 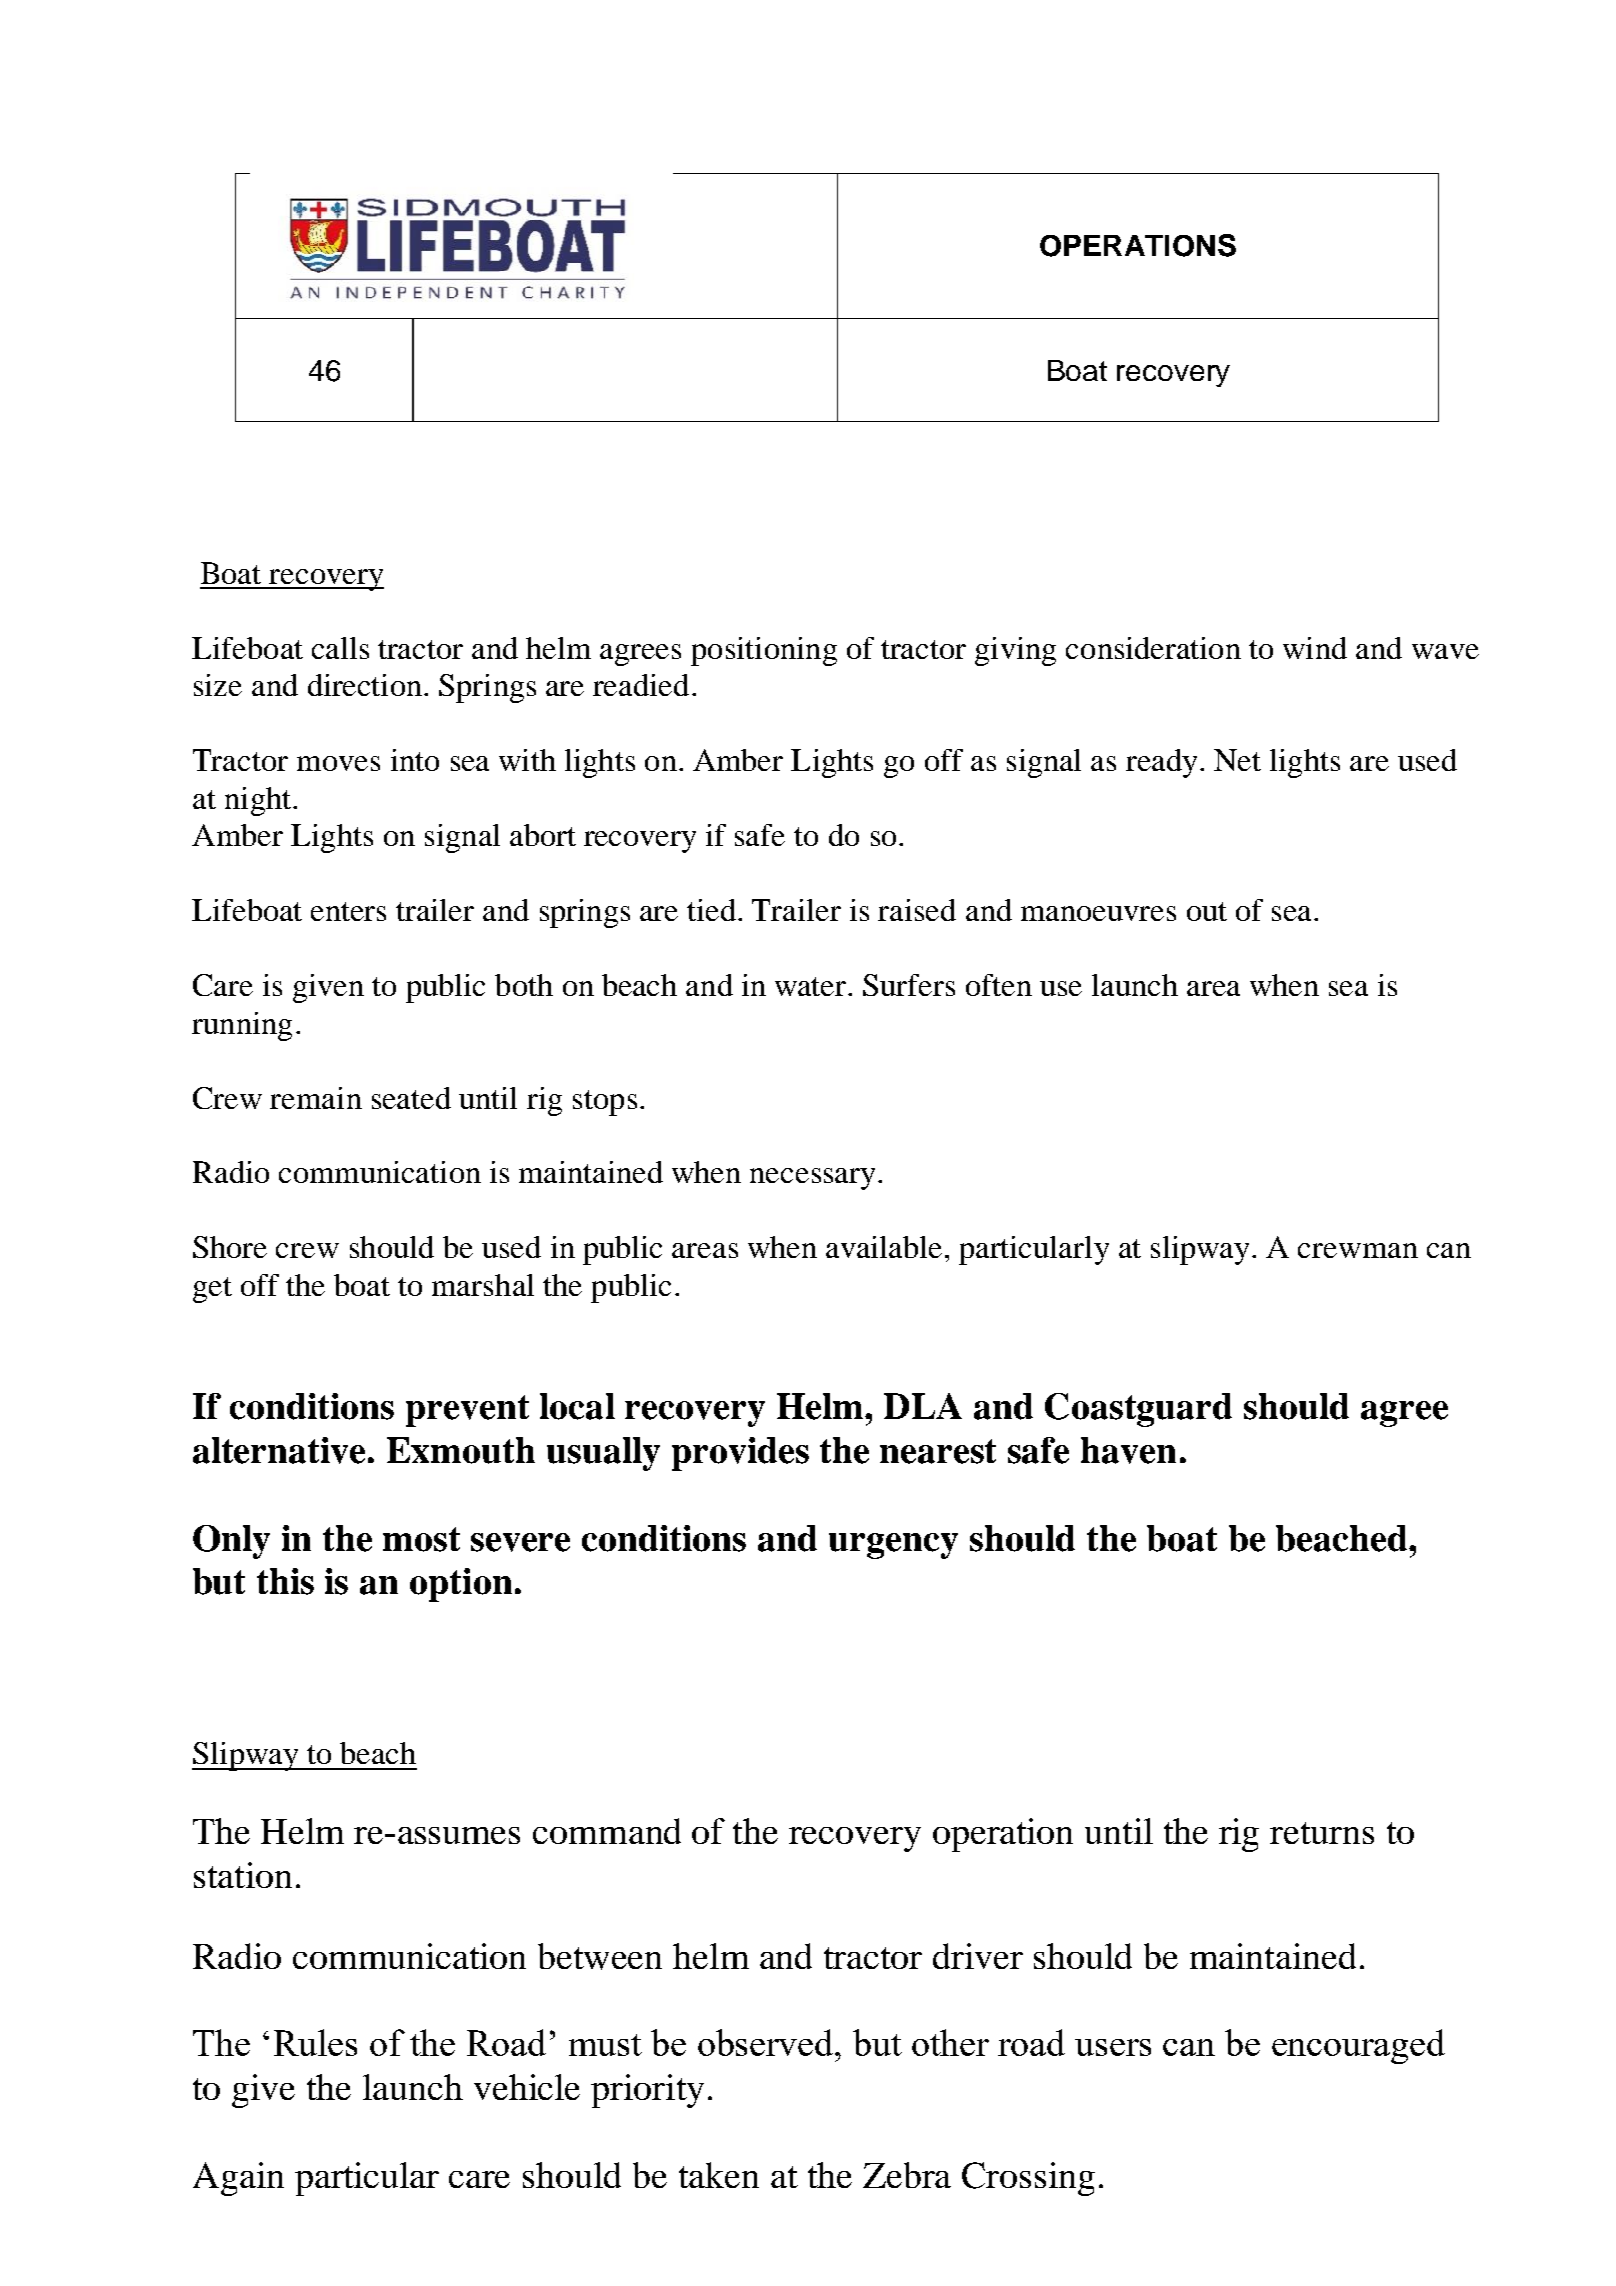 What do you see at coordinates (923, 1406) in the screenshot?
I see `DLA` at bounding box center [923, 1406].
